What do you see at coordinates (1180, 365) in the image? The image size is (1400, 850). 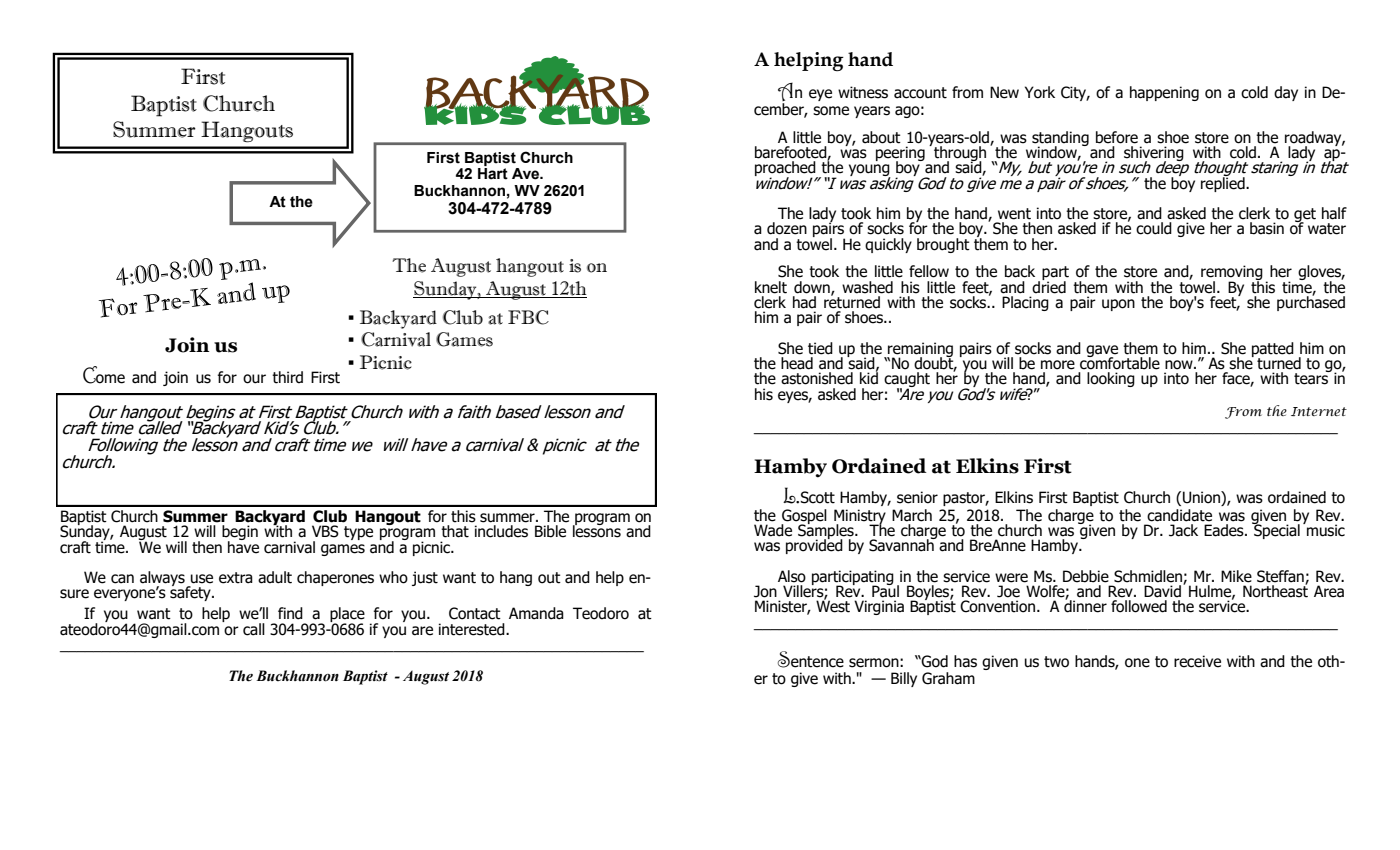 I see `now` at bounding box center [1180, 365].
